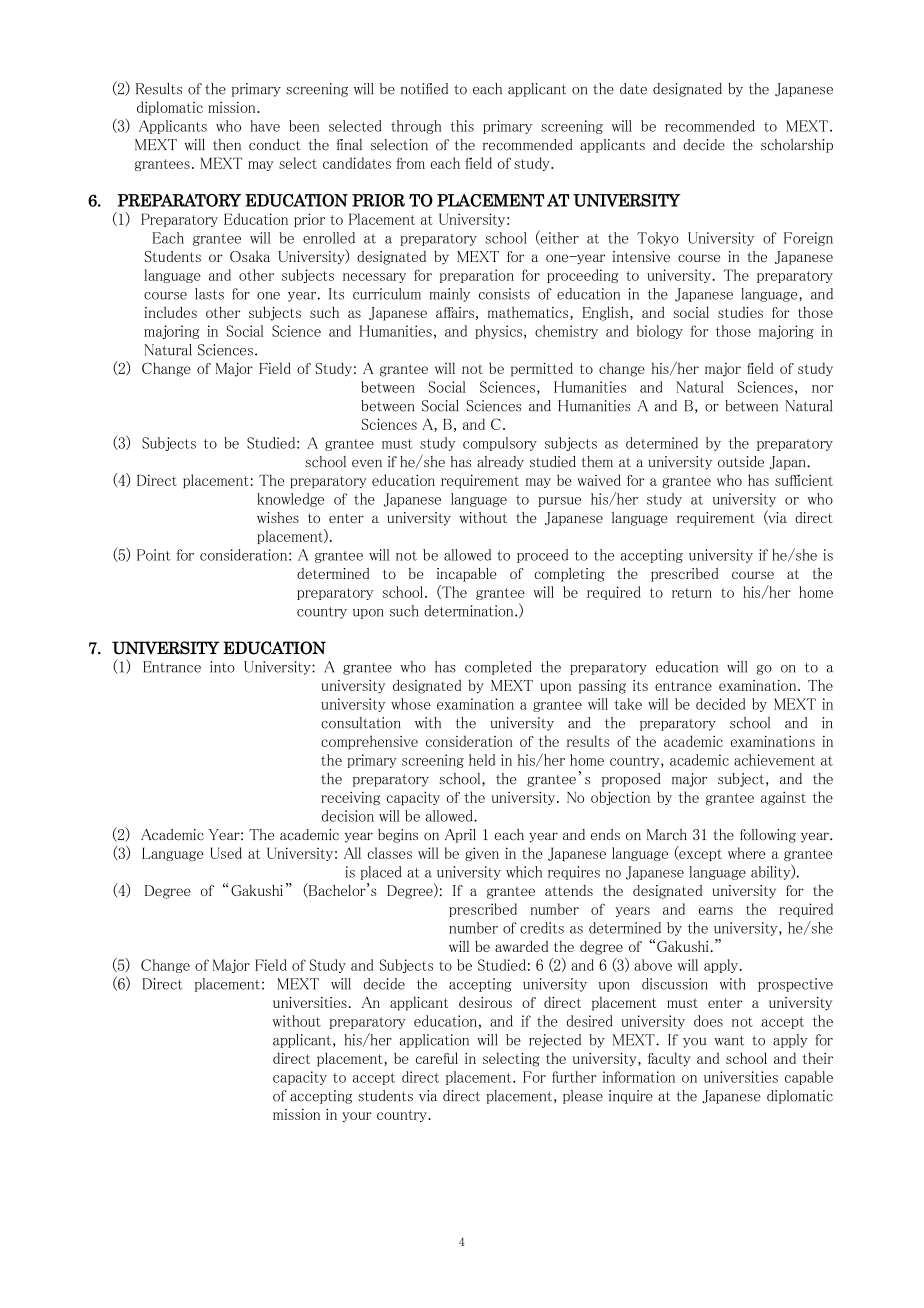 The width and height of the screenshot is (924, 1308). What do you see at coordinates (740, 312) in the screenshot?
I see `studies` at bounding box center [740, 312].
